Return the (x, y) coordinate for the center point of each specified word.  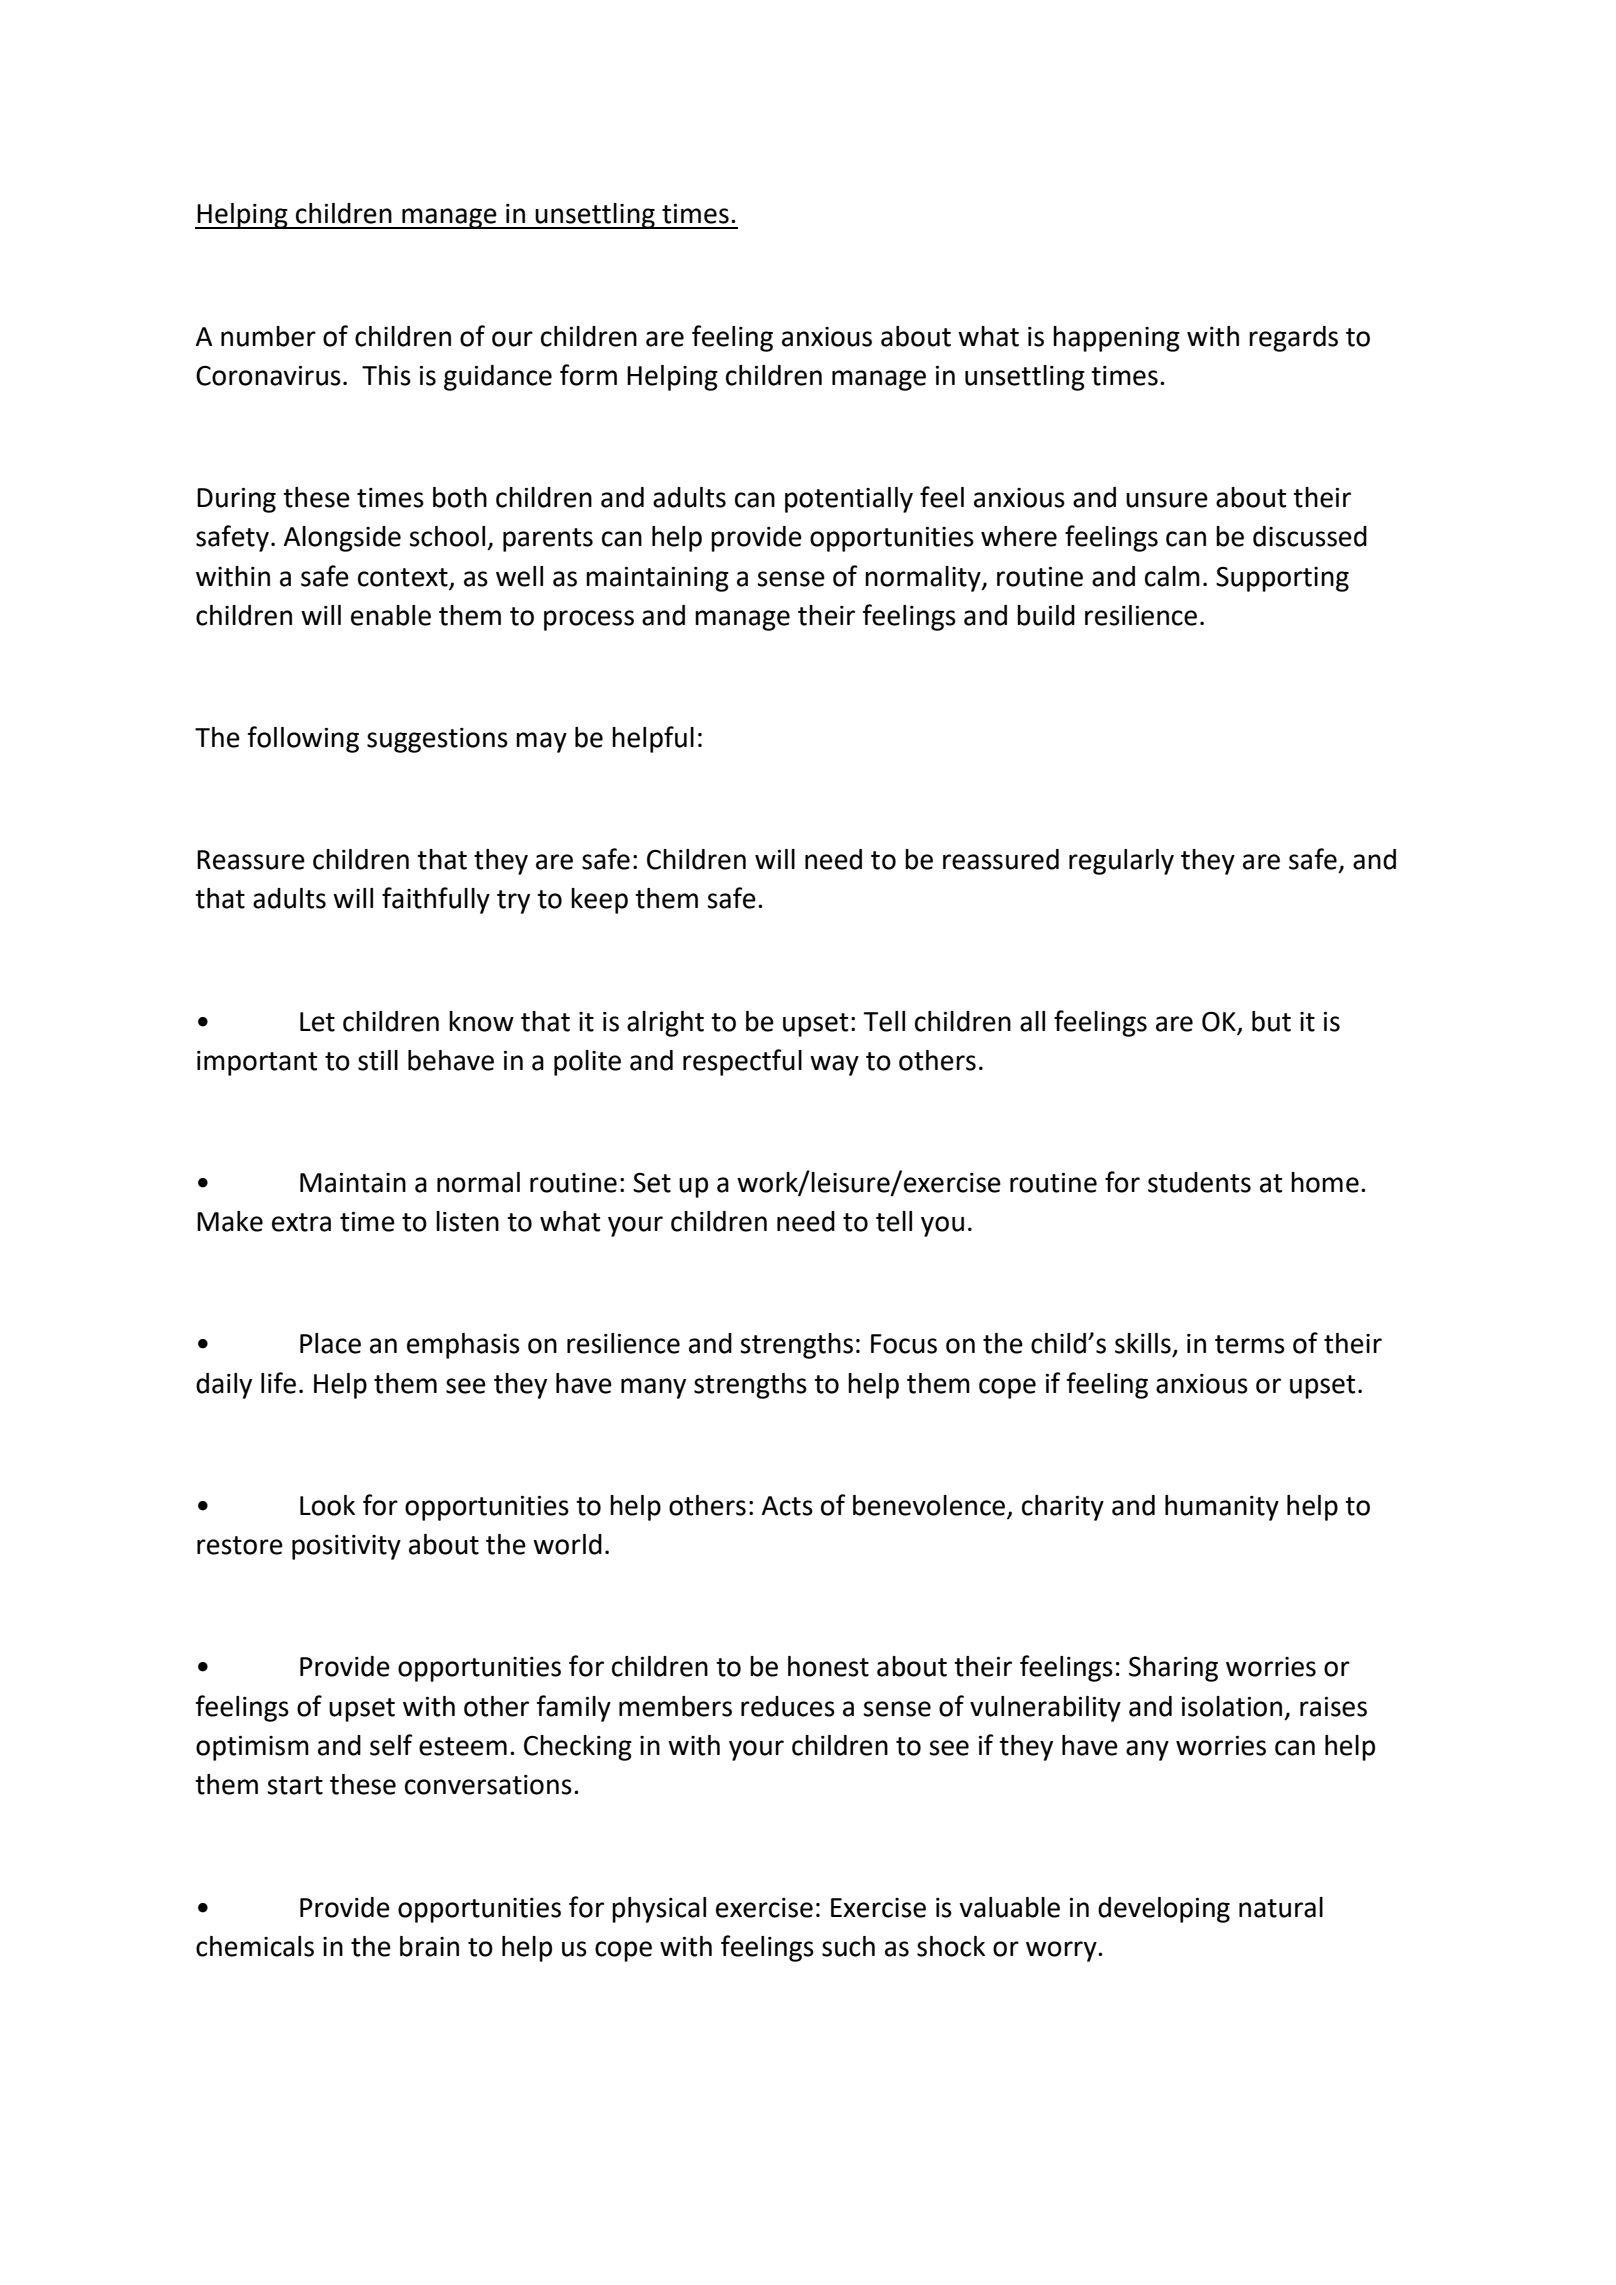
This (386, 375)
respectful (742, 1062)
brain (429, 1946)
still (378, 1060)
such (848, 1946)
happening (1116, 339)
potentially (849, 500)
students (1199, 1182)
